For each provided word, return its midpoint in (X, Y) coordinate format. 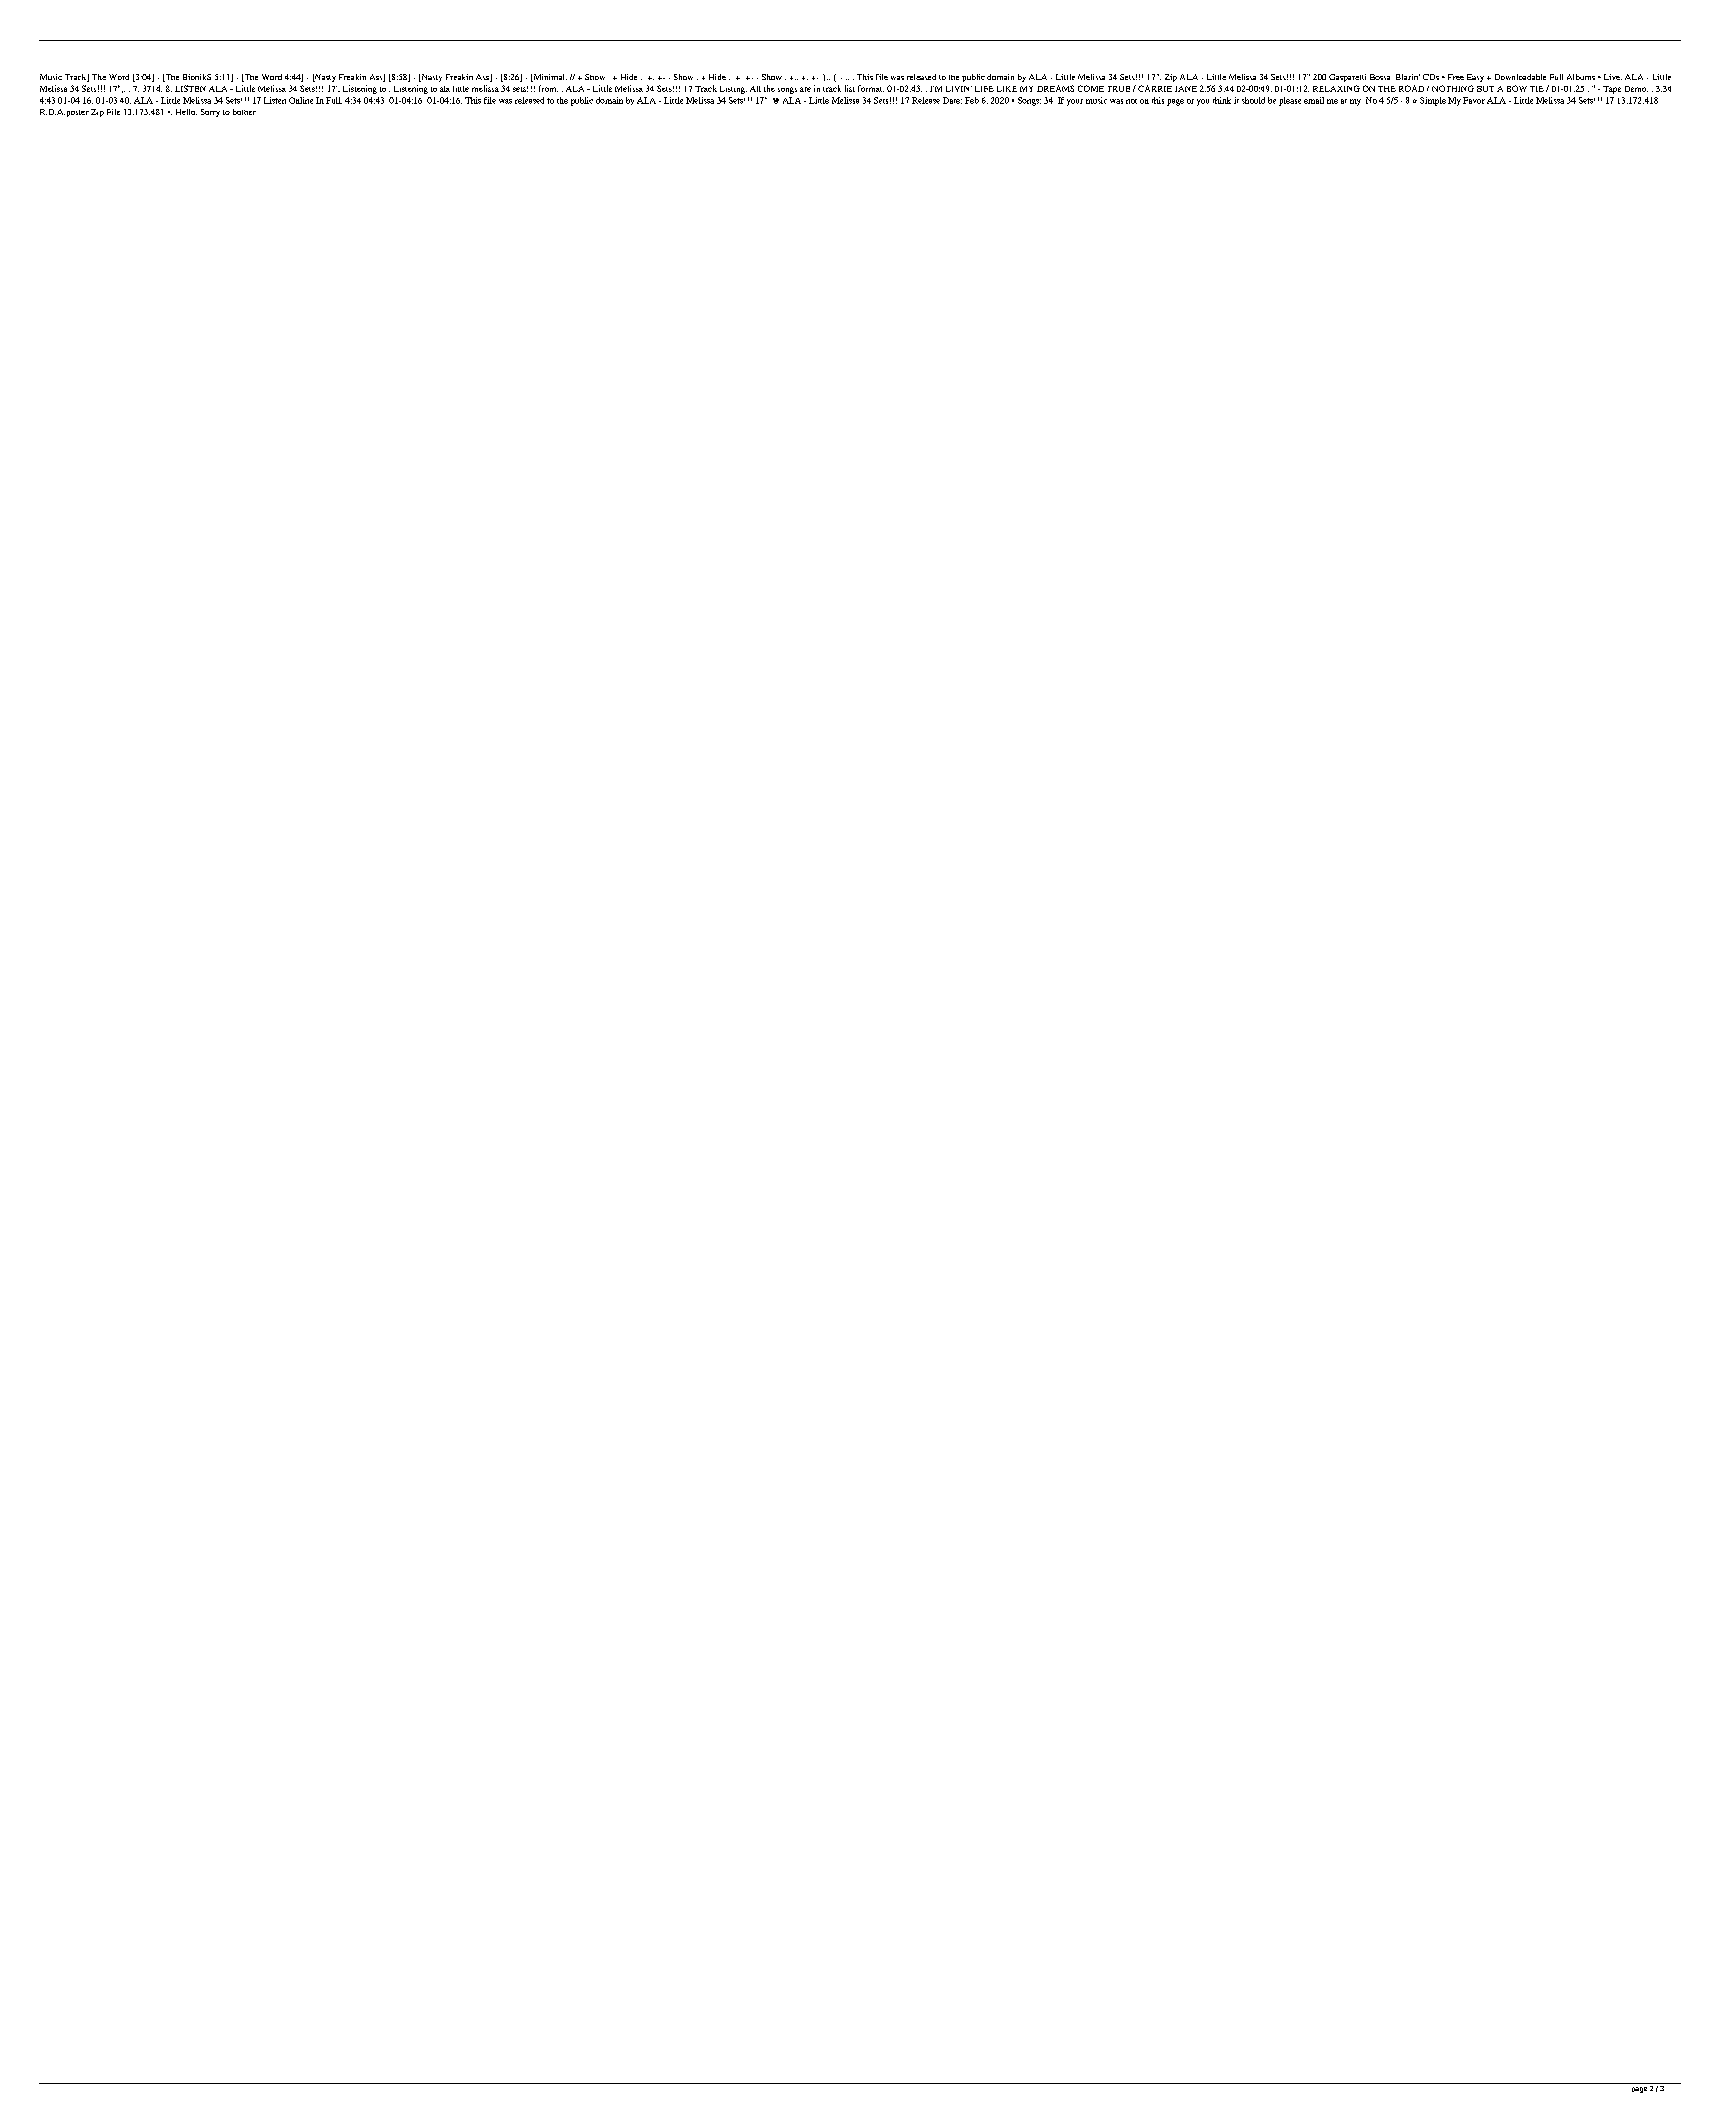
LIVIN (959, 89)
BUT (1485, 89)
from (548, 88)
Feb (972, 100)
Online (301, 100)
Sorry (210, 113)
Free (1456, 77)
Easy (1475, 78)
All (755, 89)
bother (244, 112)
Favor (1474, 100)
